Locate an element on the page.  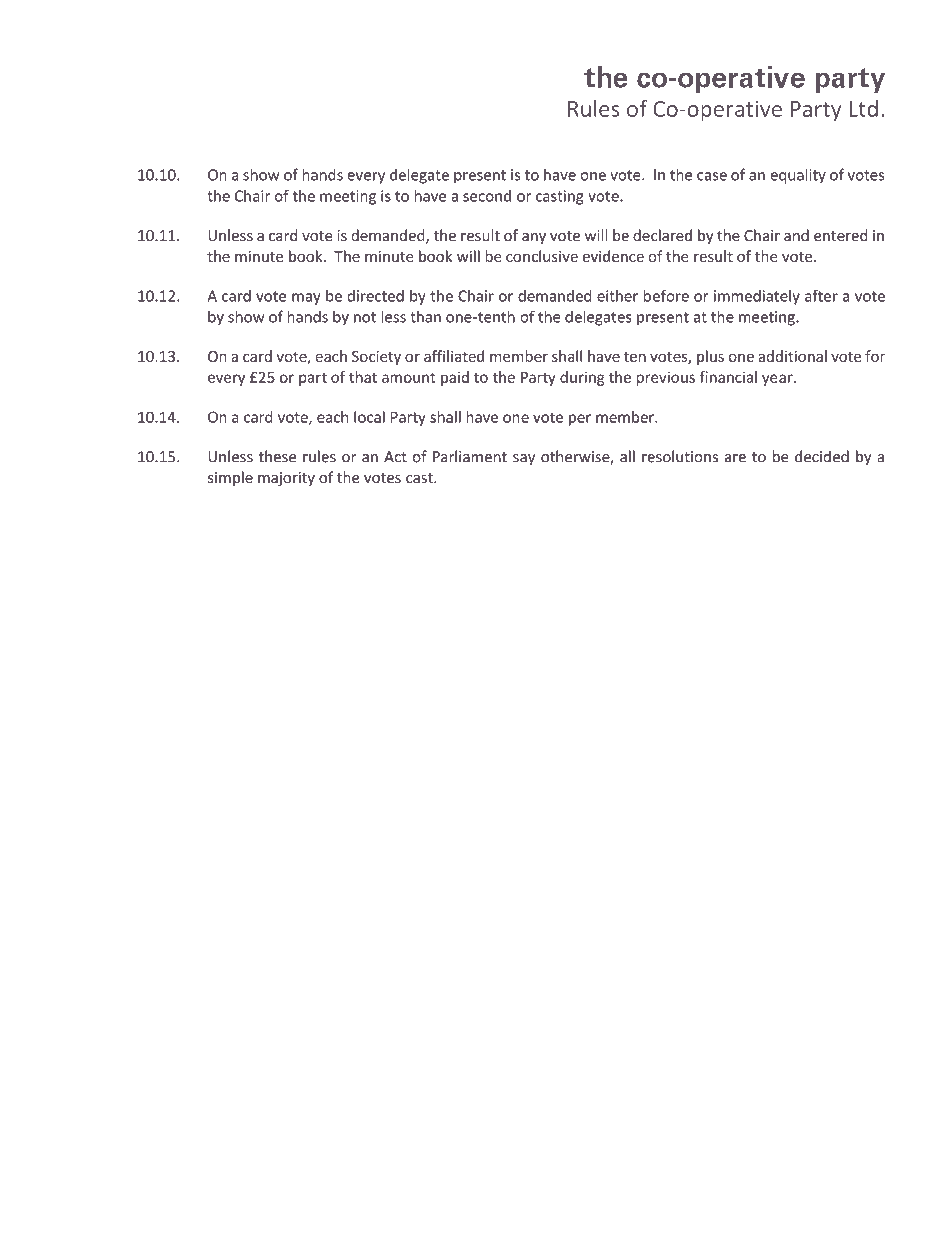
October is located at coordinates (739, 1180).
